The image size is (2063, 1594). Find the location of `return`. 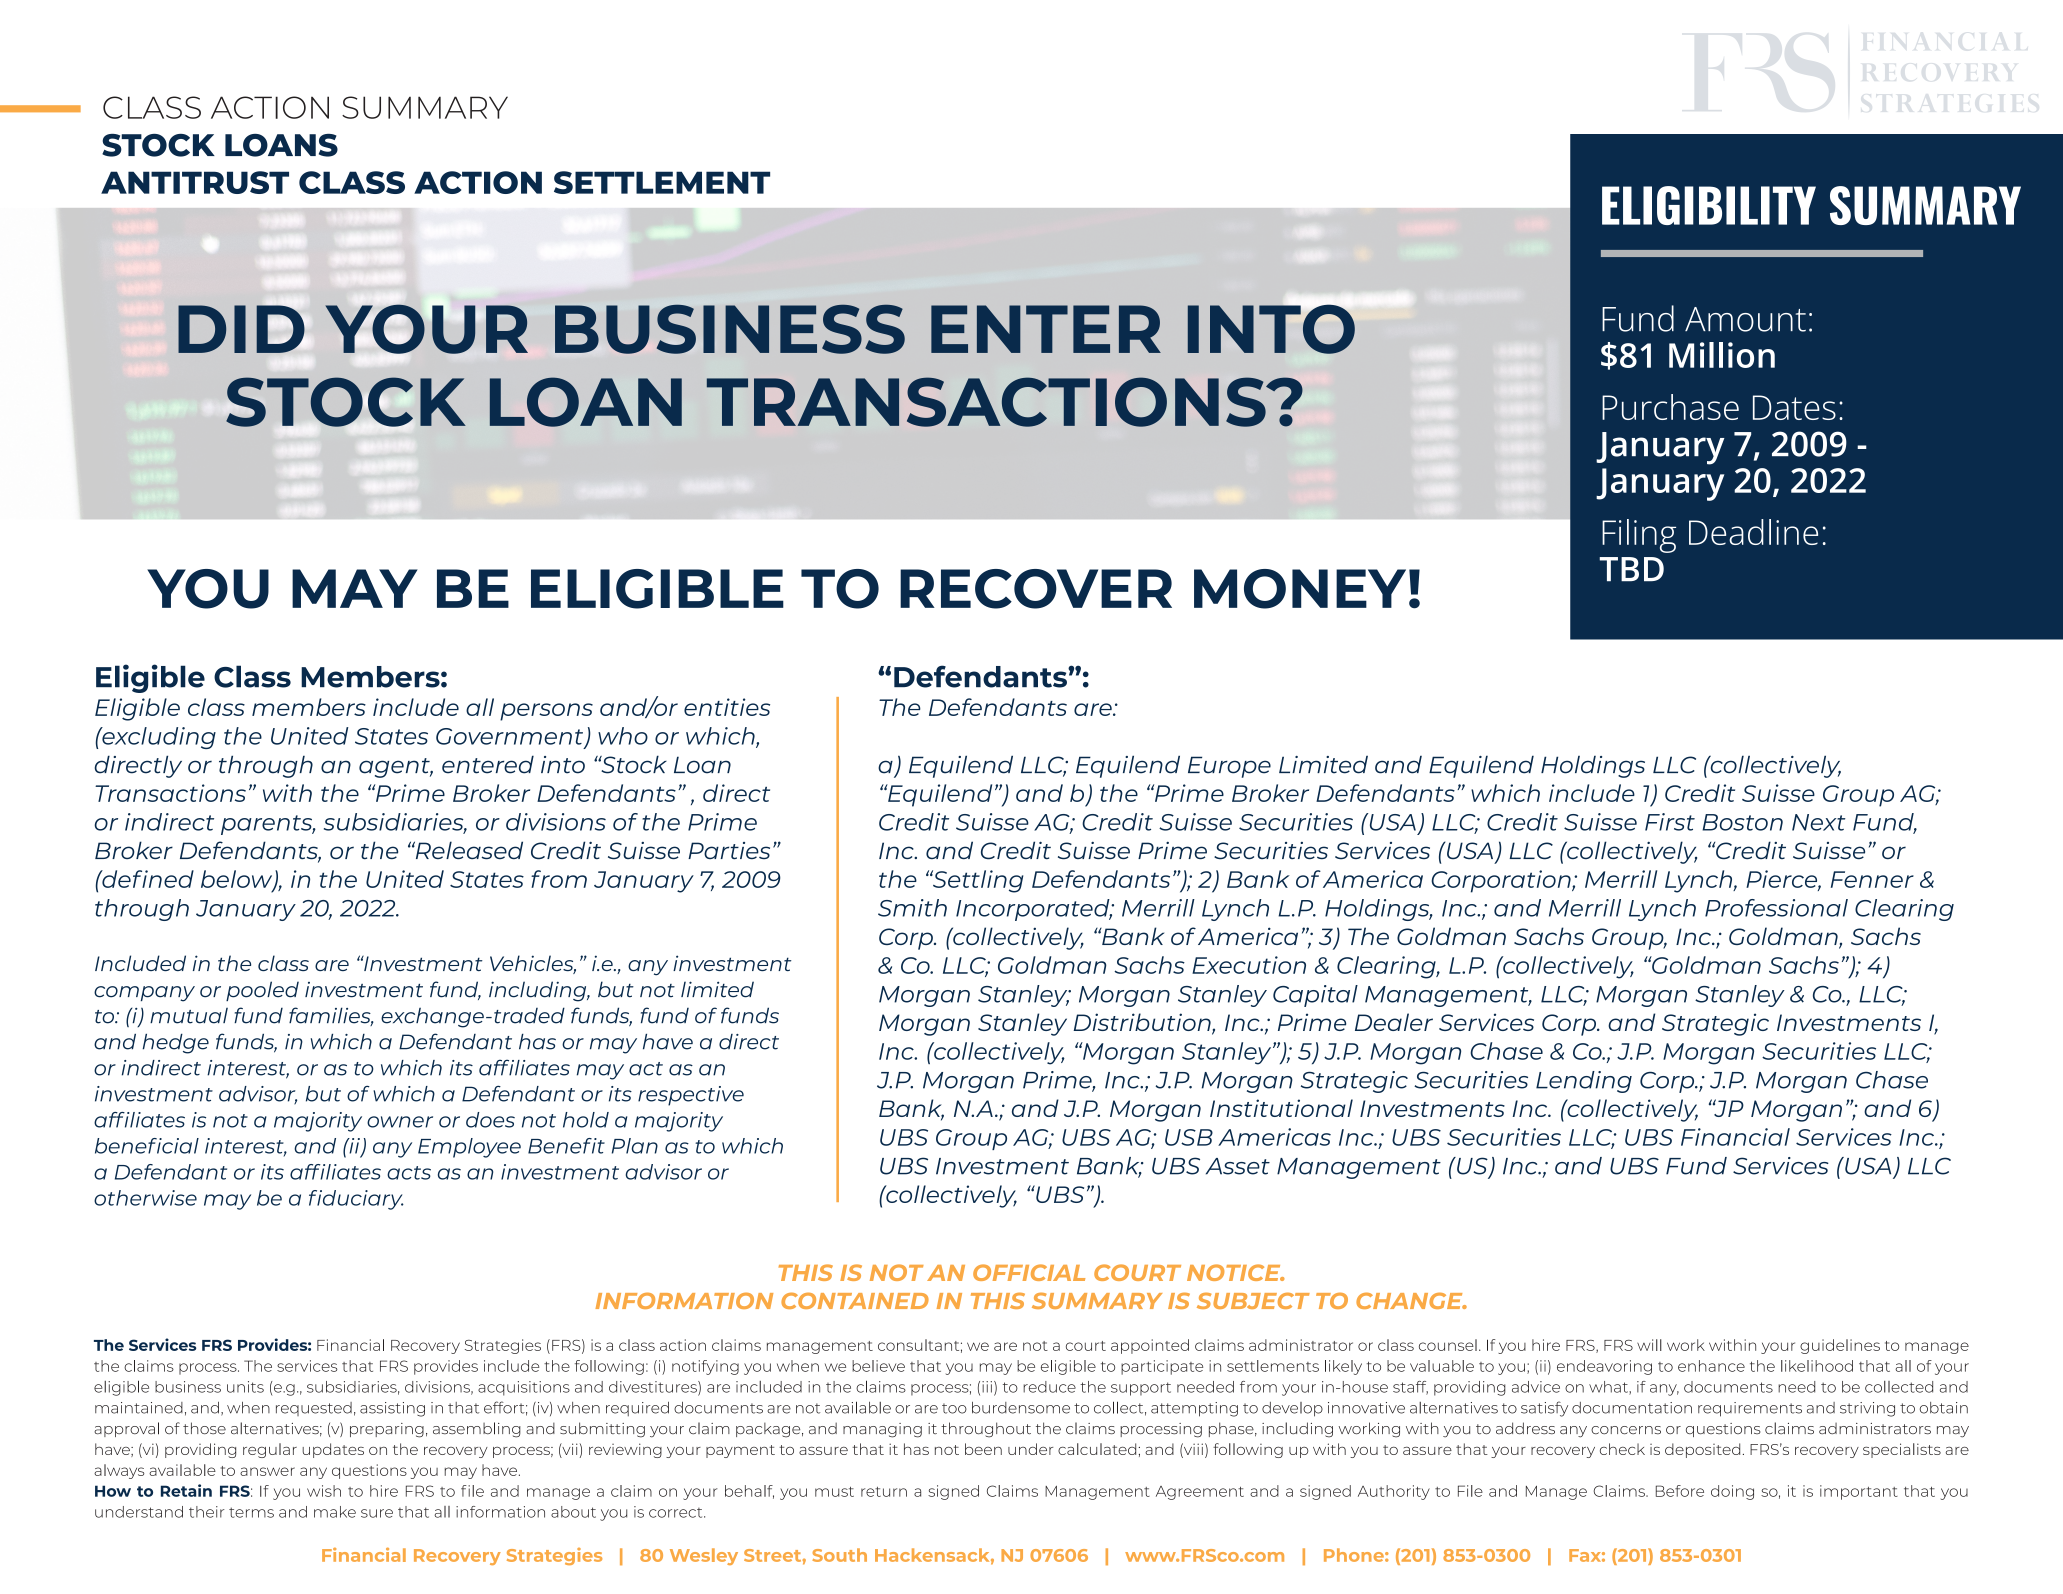

return is located at coordinates (884, 1492).
